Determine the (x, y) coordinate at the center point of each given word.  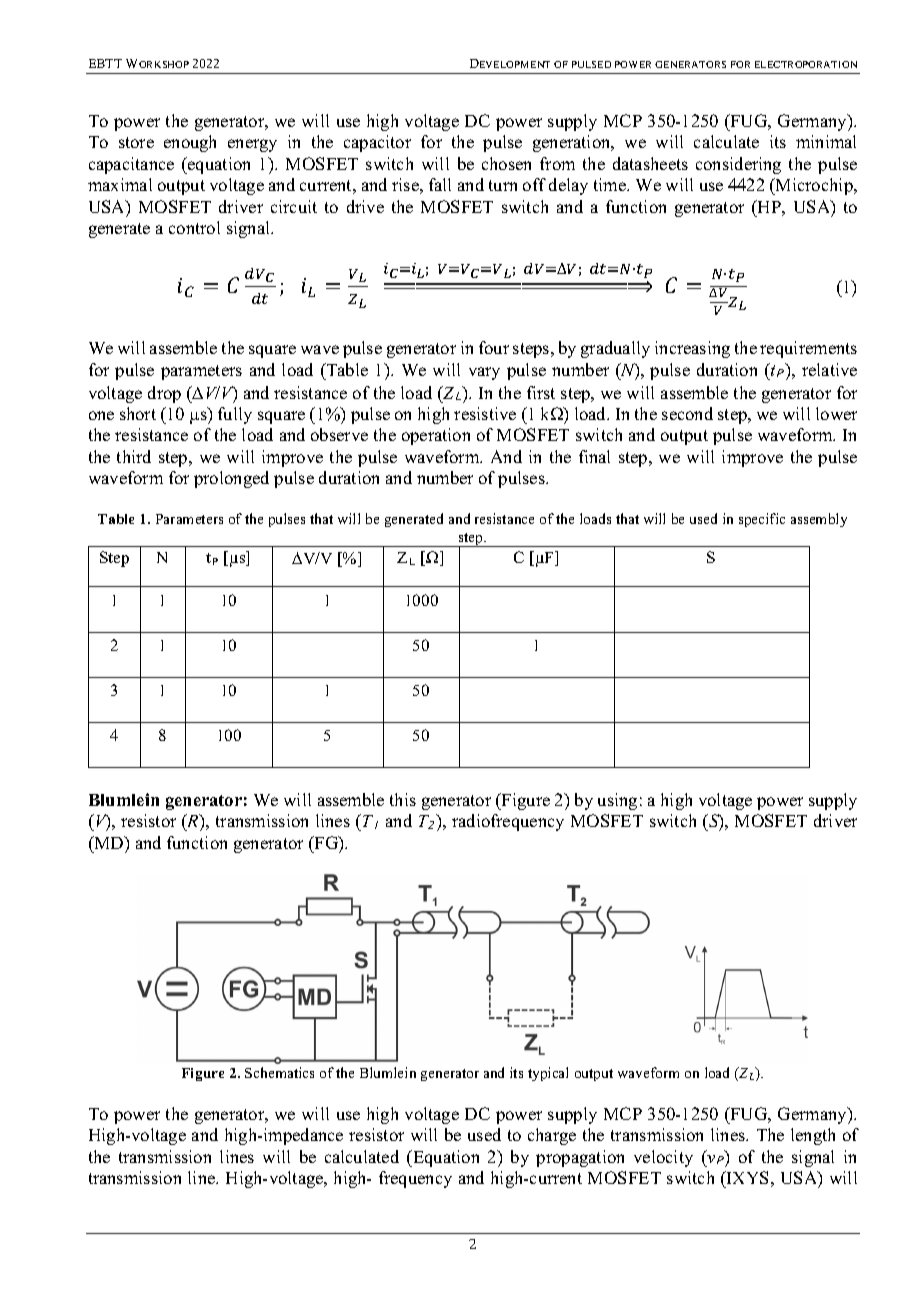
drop (164, 394)
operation (436, 436)
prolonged (231, 479)
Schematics (279, 1072)
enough (190, 143)
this (403, 799)
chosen (506, 163)
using (617, 801)
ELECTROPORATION (806, 64)
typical (548, 1074)
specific (762, 520)
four (494, 347)
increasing (692, 349)
